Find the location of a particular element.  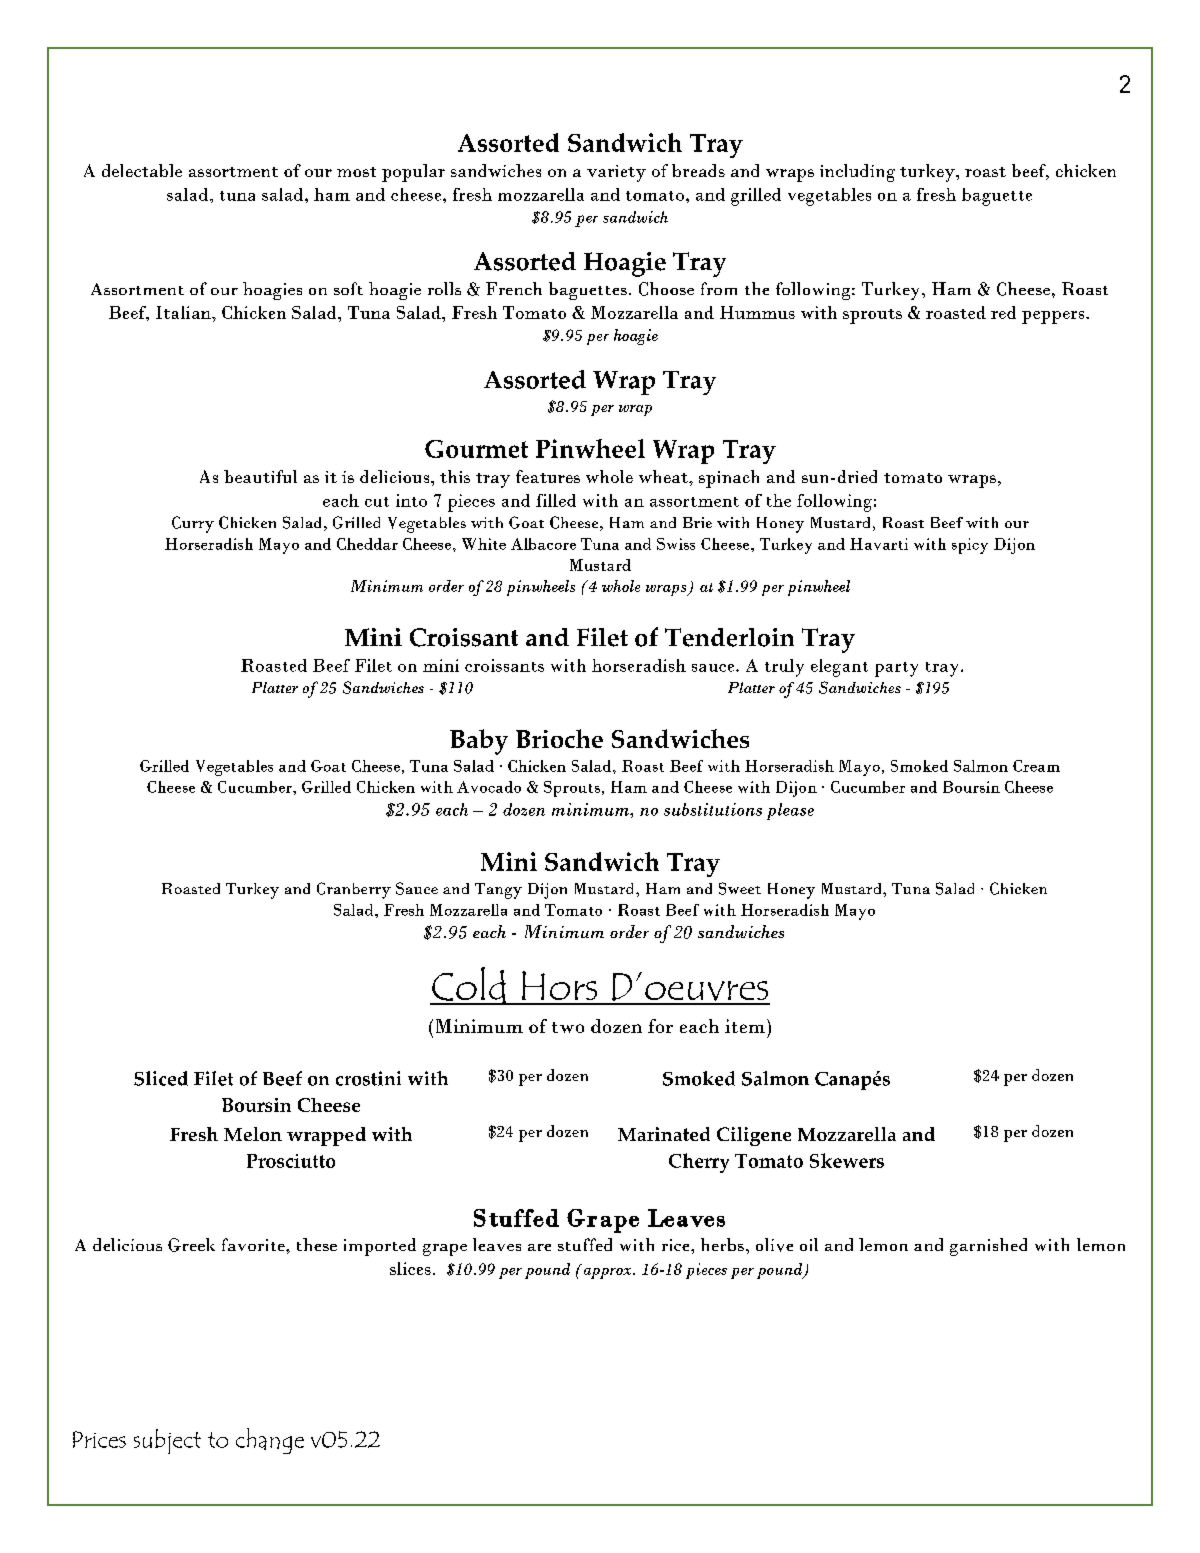

Brioche is located at coordinates (559, 738).
